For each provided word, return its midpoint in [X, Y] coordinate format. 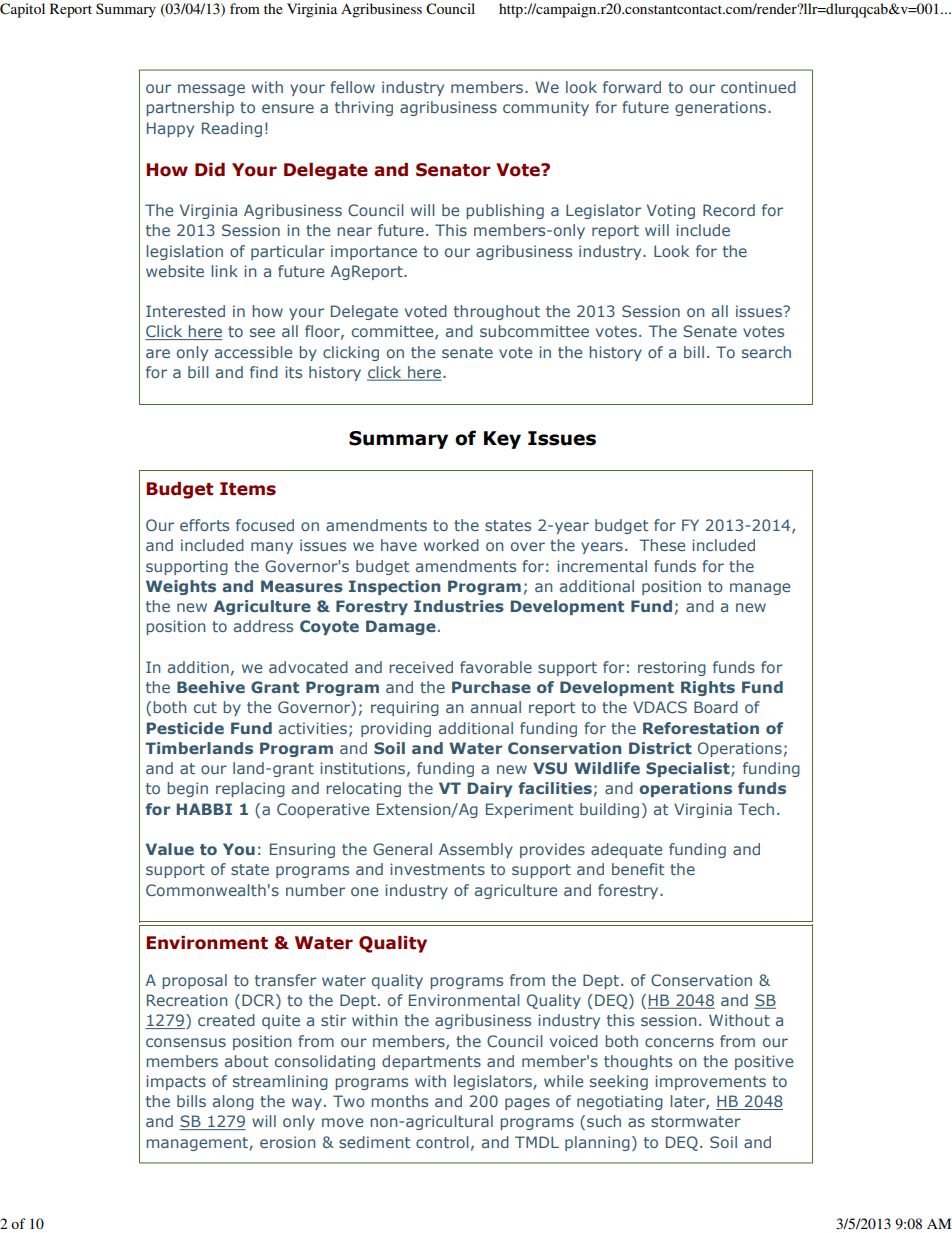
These [662, 545]
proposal [194, 981]
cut [205, 707]
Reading [232, 129]
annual [496, 707]
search [766, 352]
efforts [204, 525]
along [233, 1102]
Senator [453, 170]
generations [720, 108]
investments [437, 869]
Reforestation [701, 728]
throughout [497, 312]
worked [451, 545]
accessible [253, 352]
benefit [638, 869]
